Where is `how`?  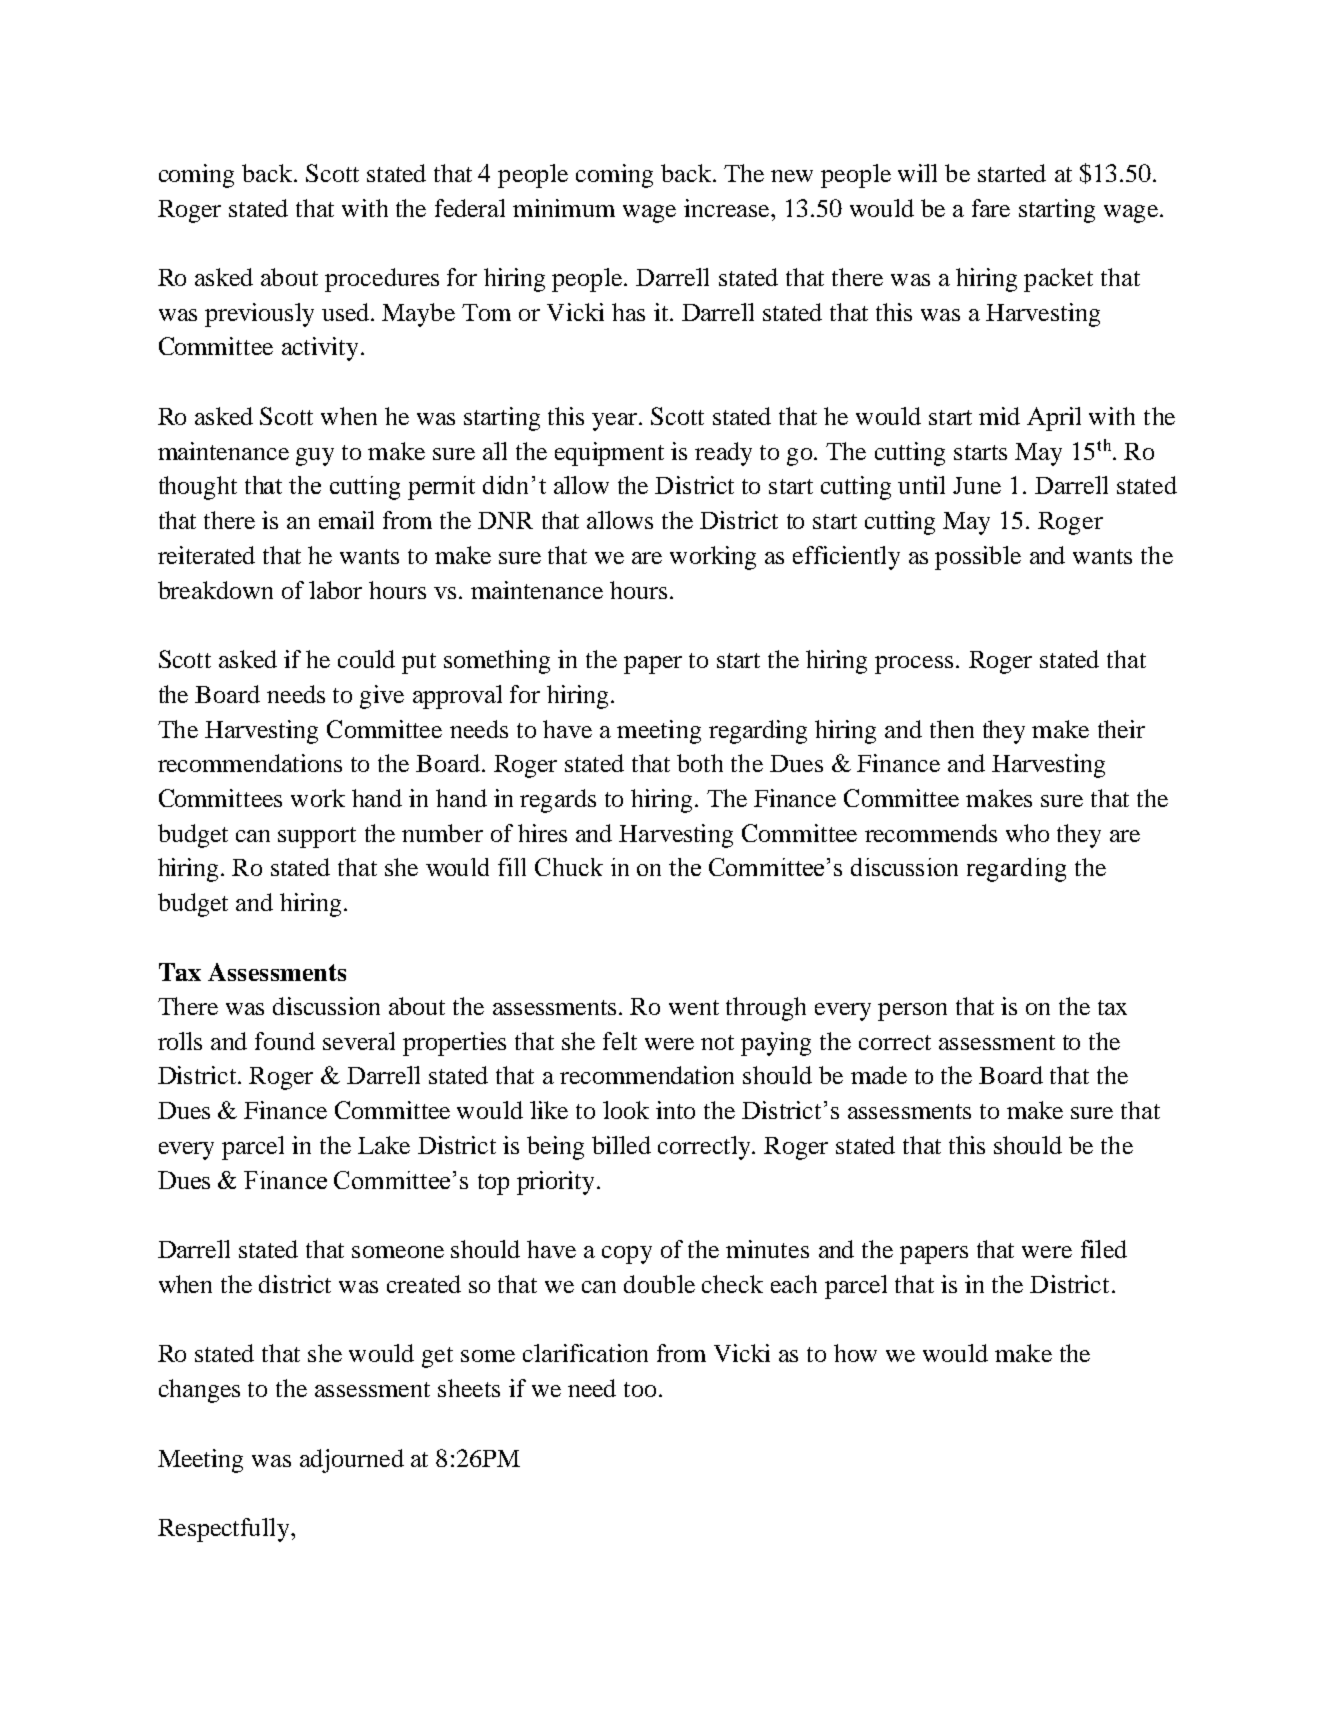
how is located at coordinates (855, 1353).
